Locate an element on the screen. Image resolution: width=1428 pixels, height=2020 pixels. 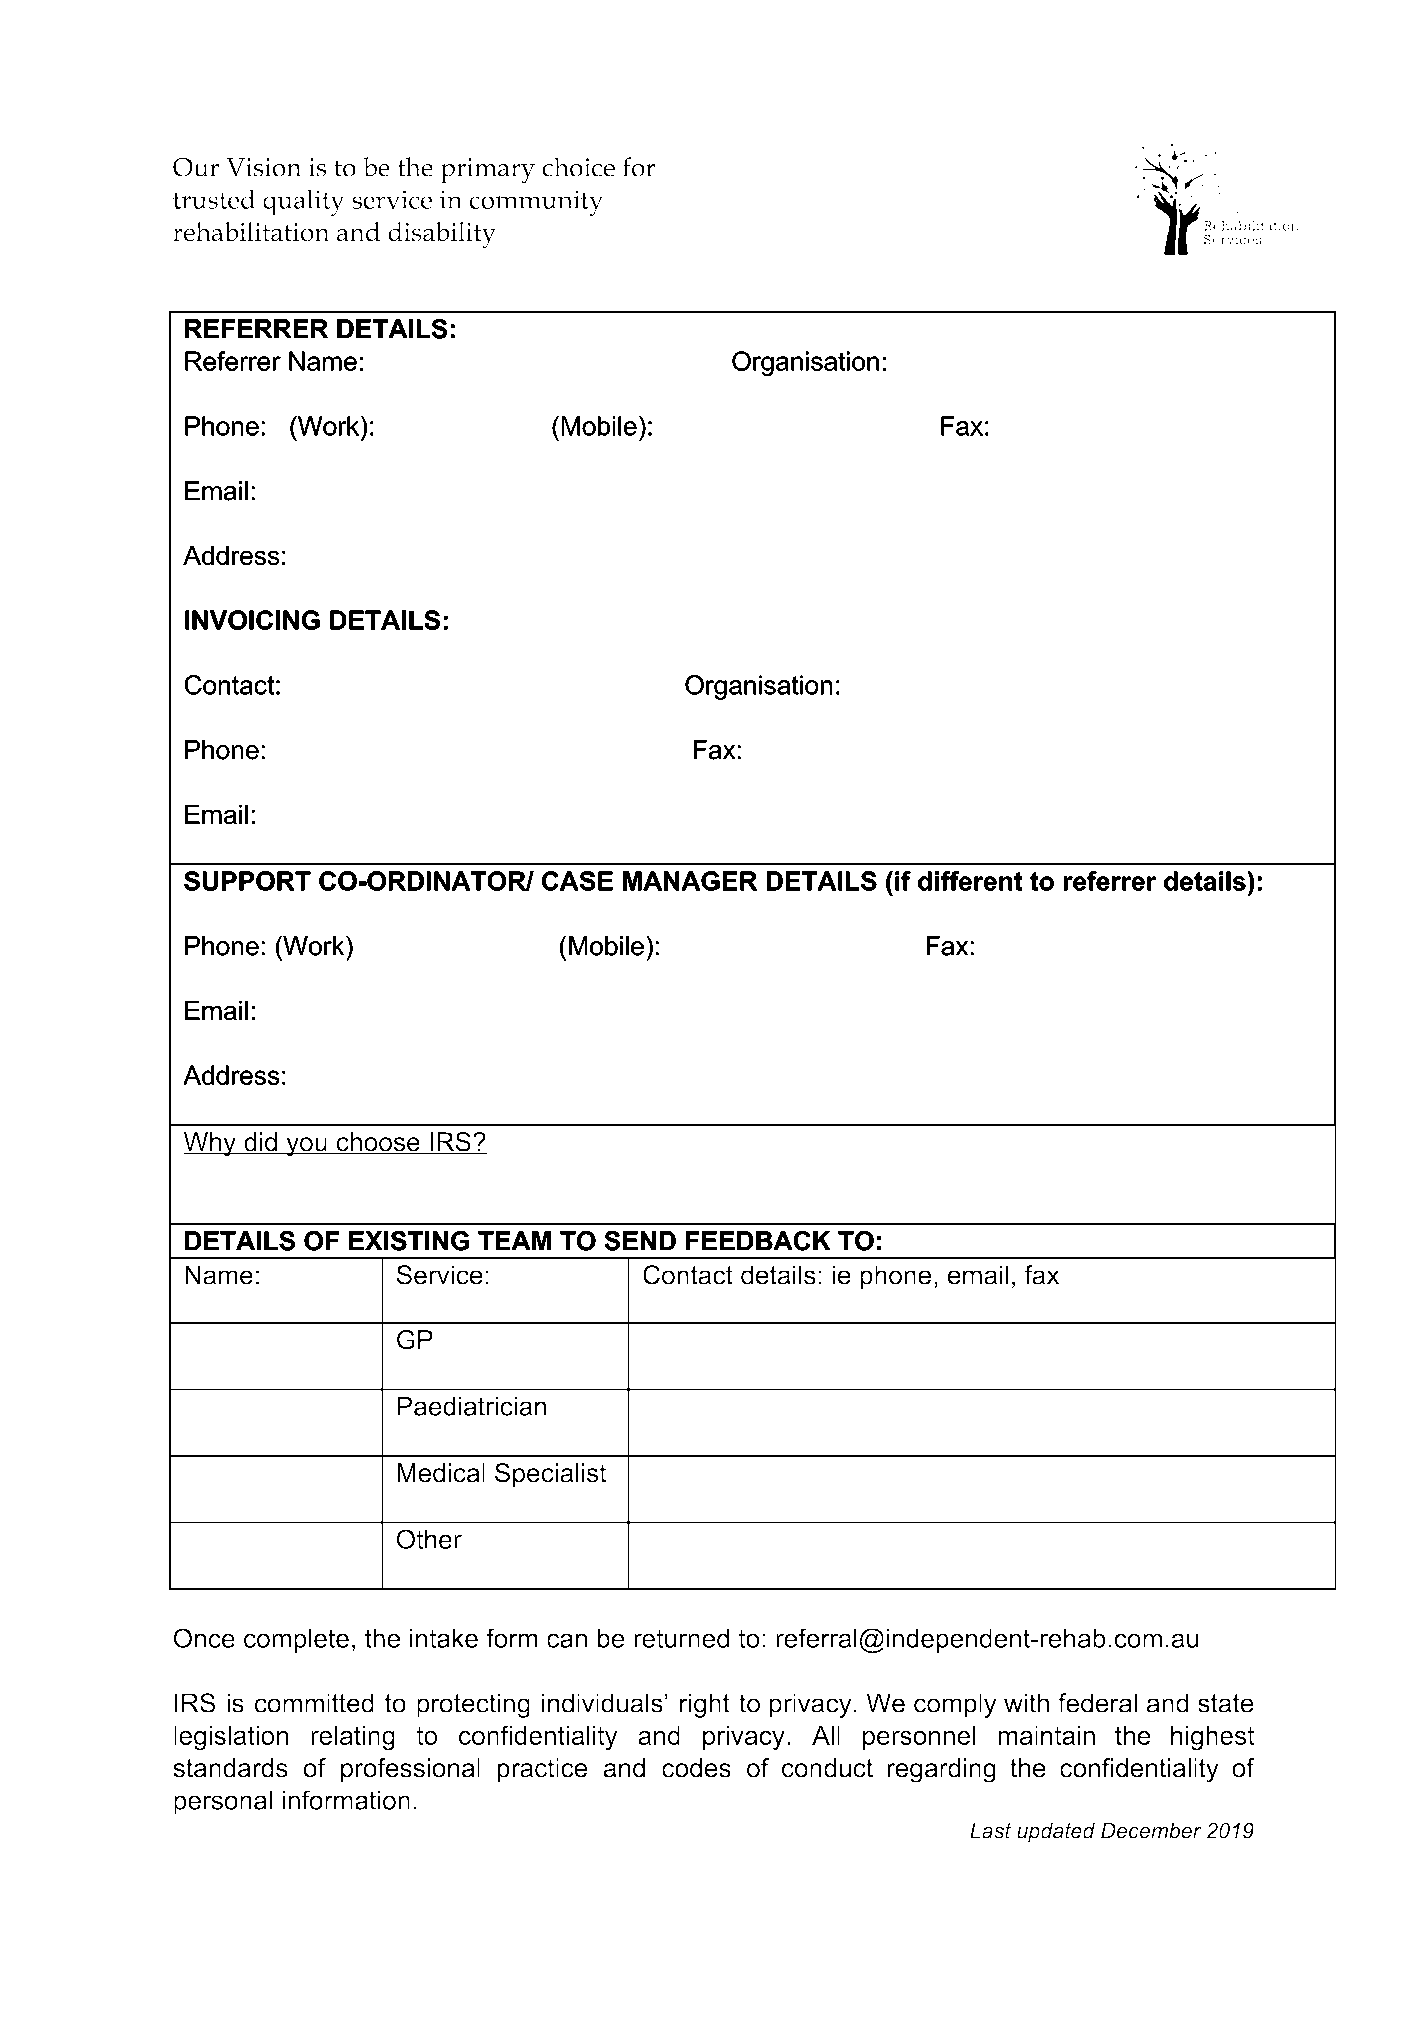
MANAGER is located at coordinates (690, 881).
